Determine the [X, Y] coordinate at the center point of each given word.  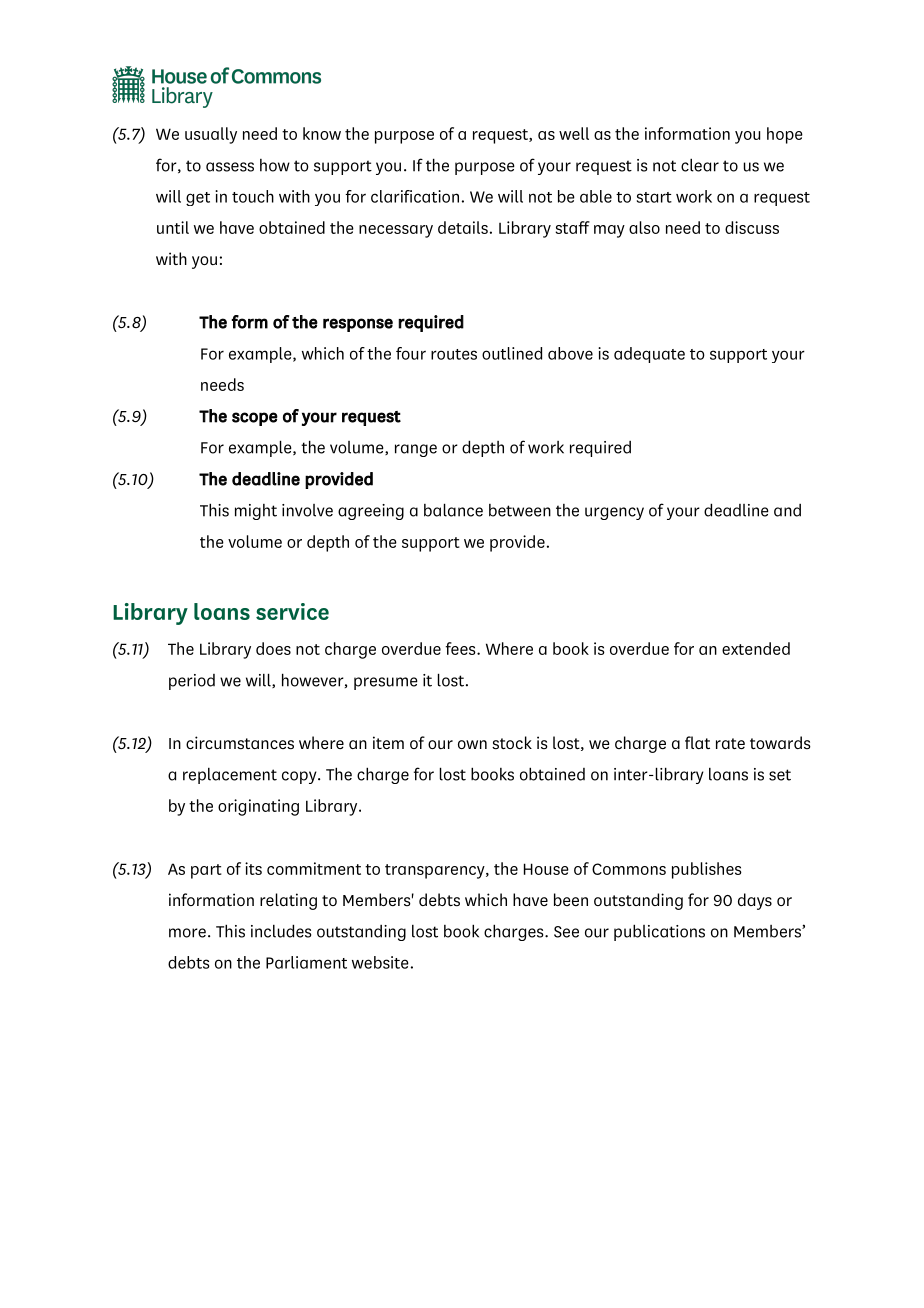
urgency [614, 513]
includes [281, 931]
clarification [415, 196]
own [472, 744]
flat [697, 742]
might [256, 512]
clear [700, 165]
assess [230, 167]
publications [659, 932]
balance [453, 510]
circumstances [240, 742]
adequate [649, 355]
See [566, 932]
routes [454, 354]
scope [255, 419]
